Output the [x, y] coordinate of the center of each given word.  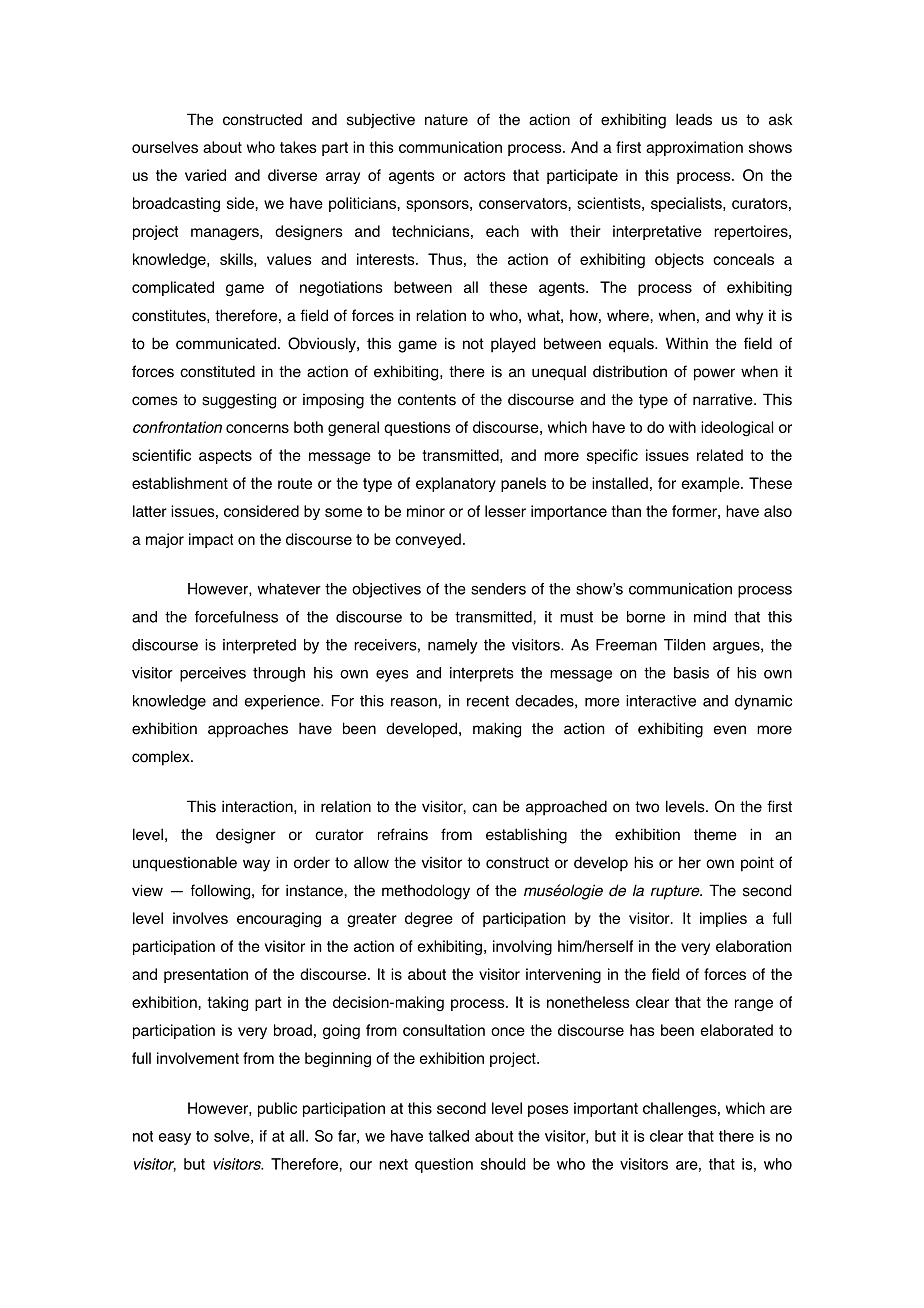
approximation [694, 148]
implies [723, 919]
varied [205, 175]
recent [488, 701]
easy [175, 1139]
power [714, 374]
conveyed [428, 540]
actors [485, 175]
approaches [248, 730]
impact [211, 540]
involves [200, 918]
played [513, 345]
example [712, 484]
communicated [226, 343]
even [730, 730]
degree [429, 919]
